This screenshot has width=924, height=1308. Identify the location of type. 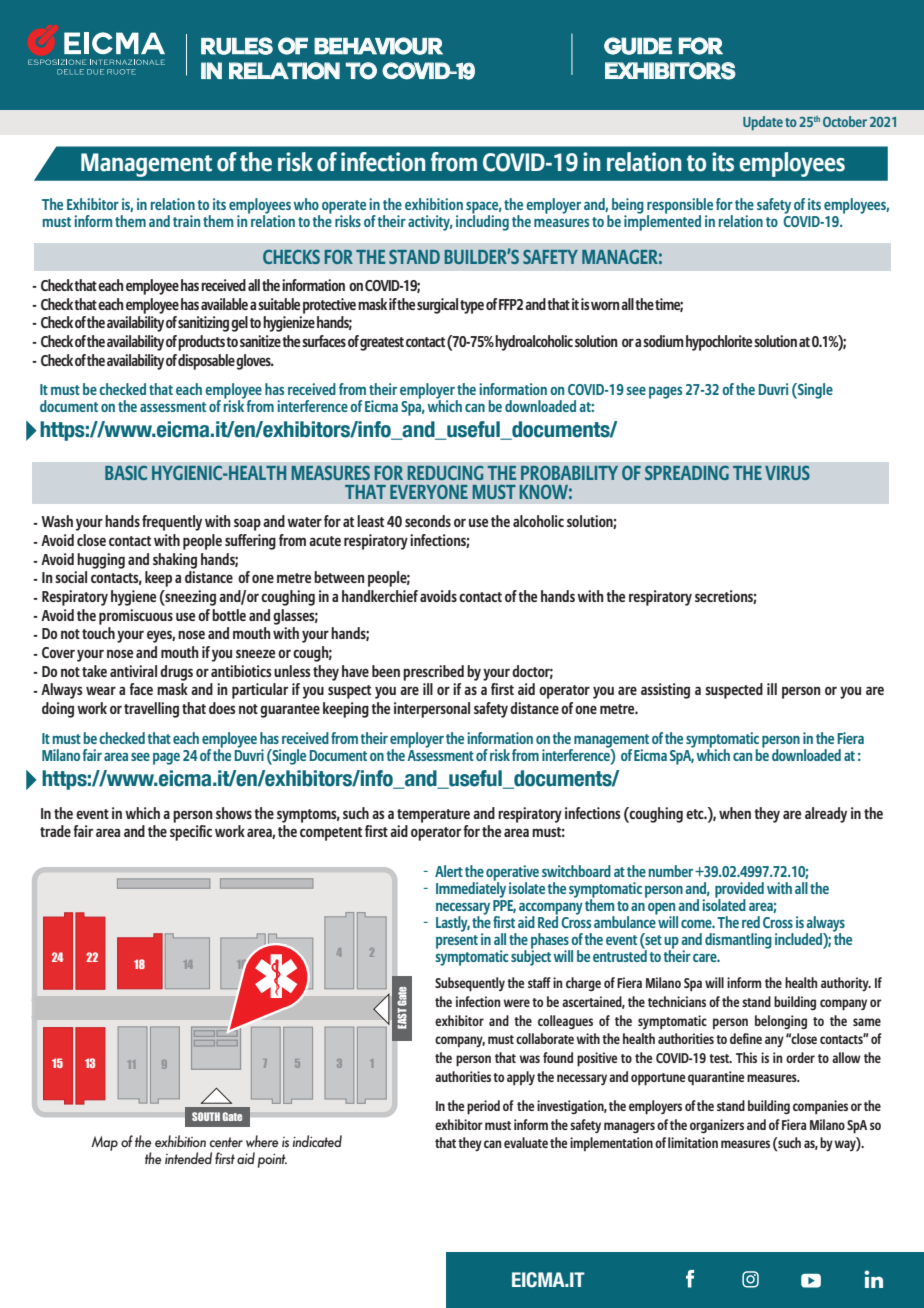
(472, 307).
